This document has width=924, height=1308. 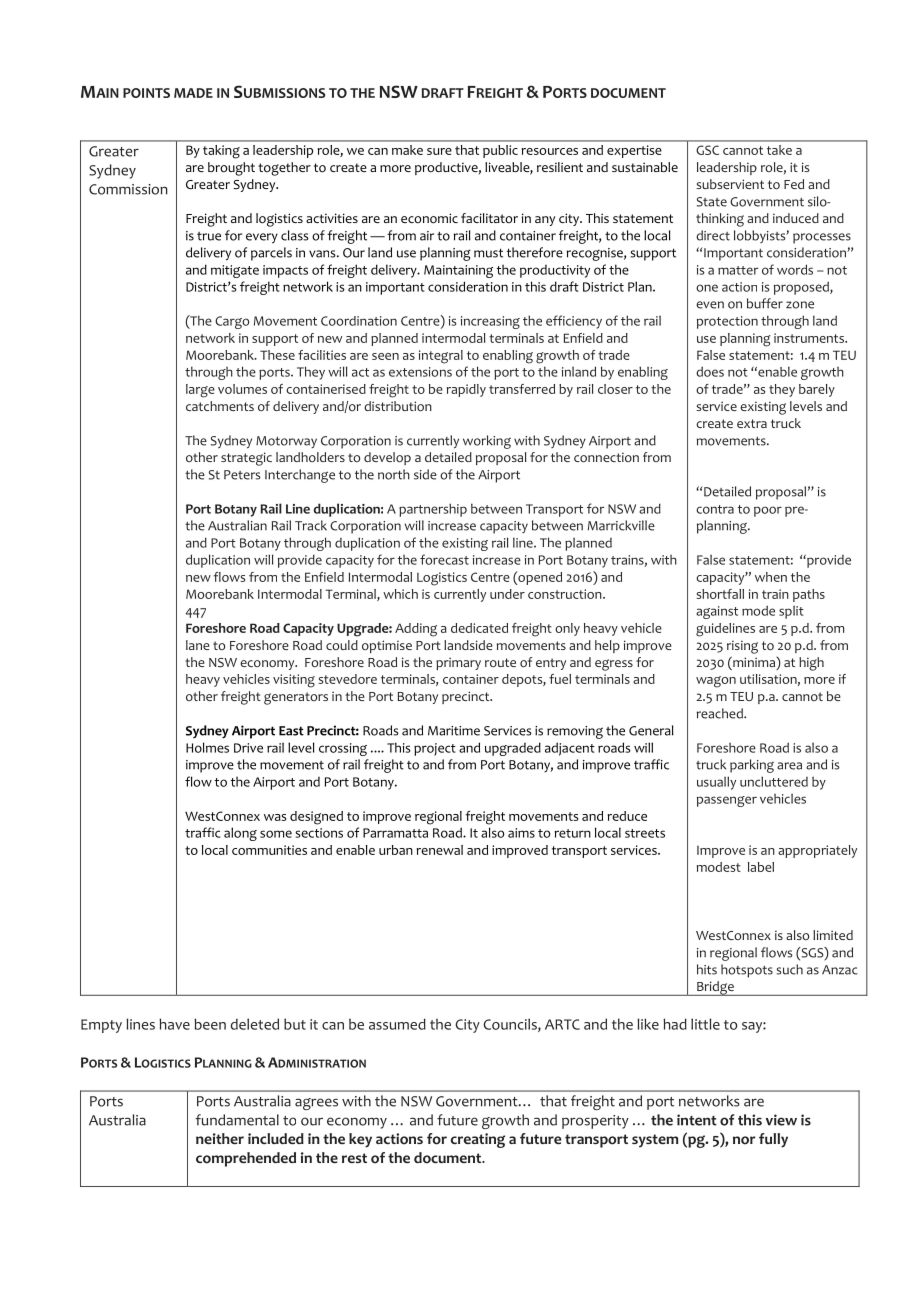 What do you see at coordinates (752, 423) in the document?
I see `extra` at bounding box center [752, 423].
